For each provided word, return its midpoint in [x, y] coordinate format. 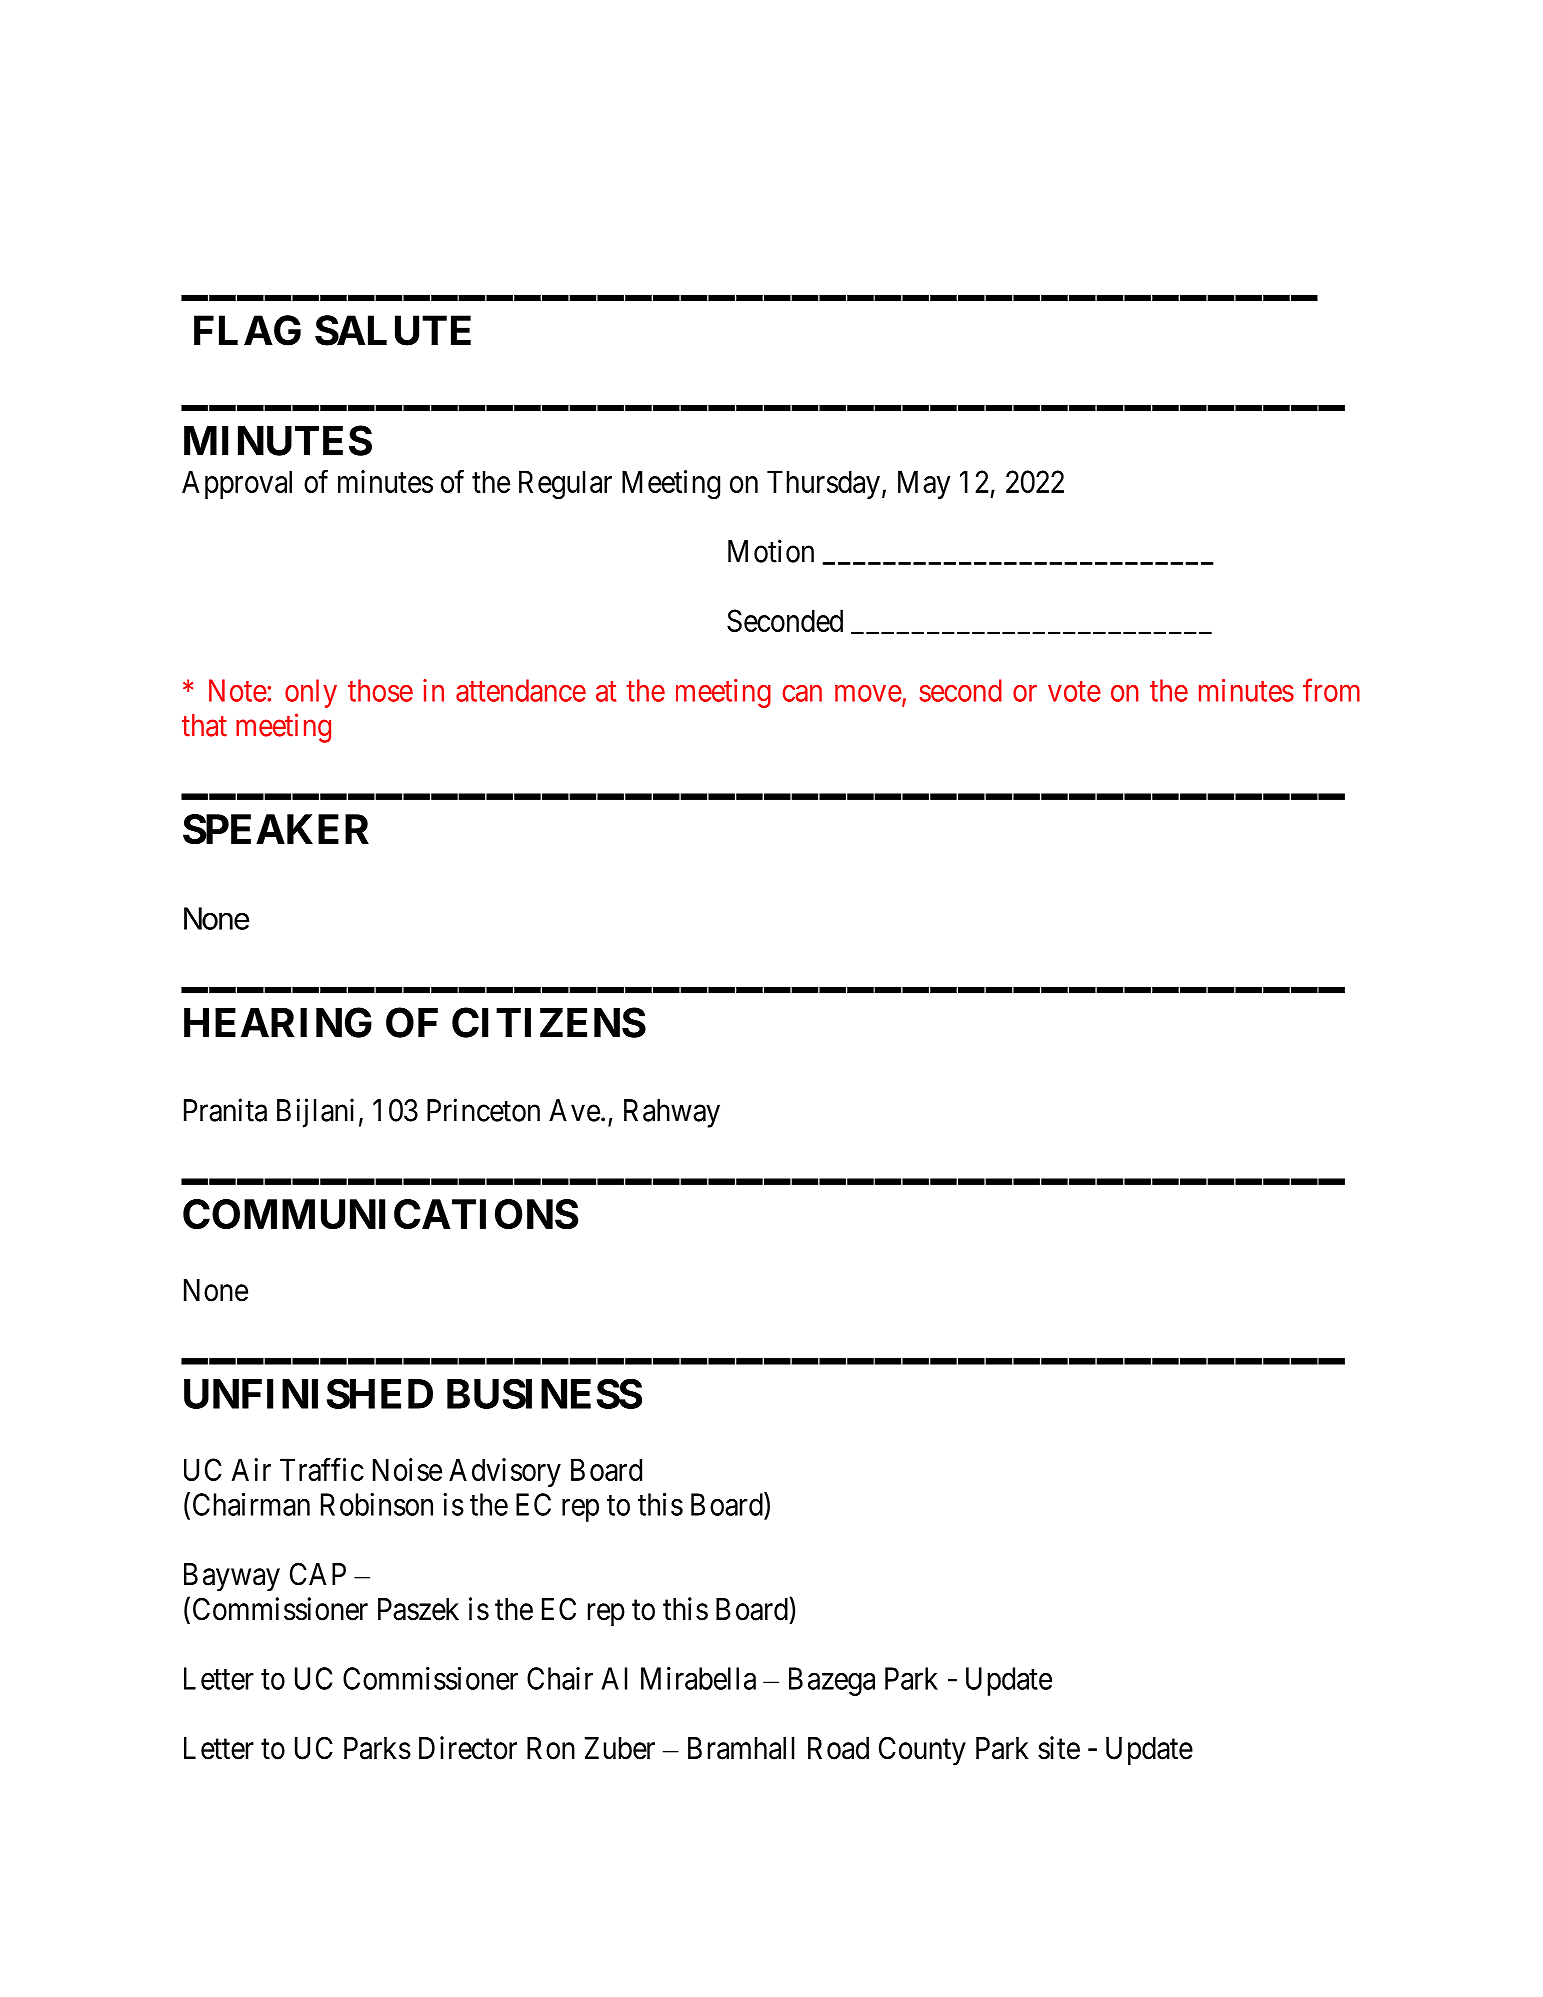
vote [1074, 691]
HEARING [278, 1022]
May [924, 484]
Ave [574, 1110]
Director [468, 1748]
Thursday [823, 484]
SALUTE [393, 330]
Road [838, 1748]
